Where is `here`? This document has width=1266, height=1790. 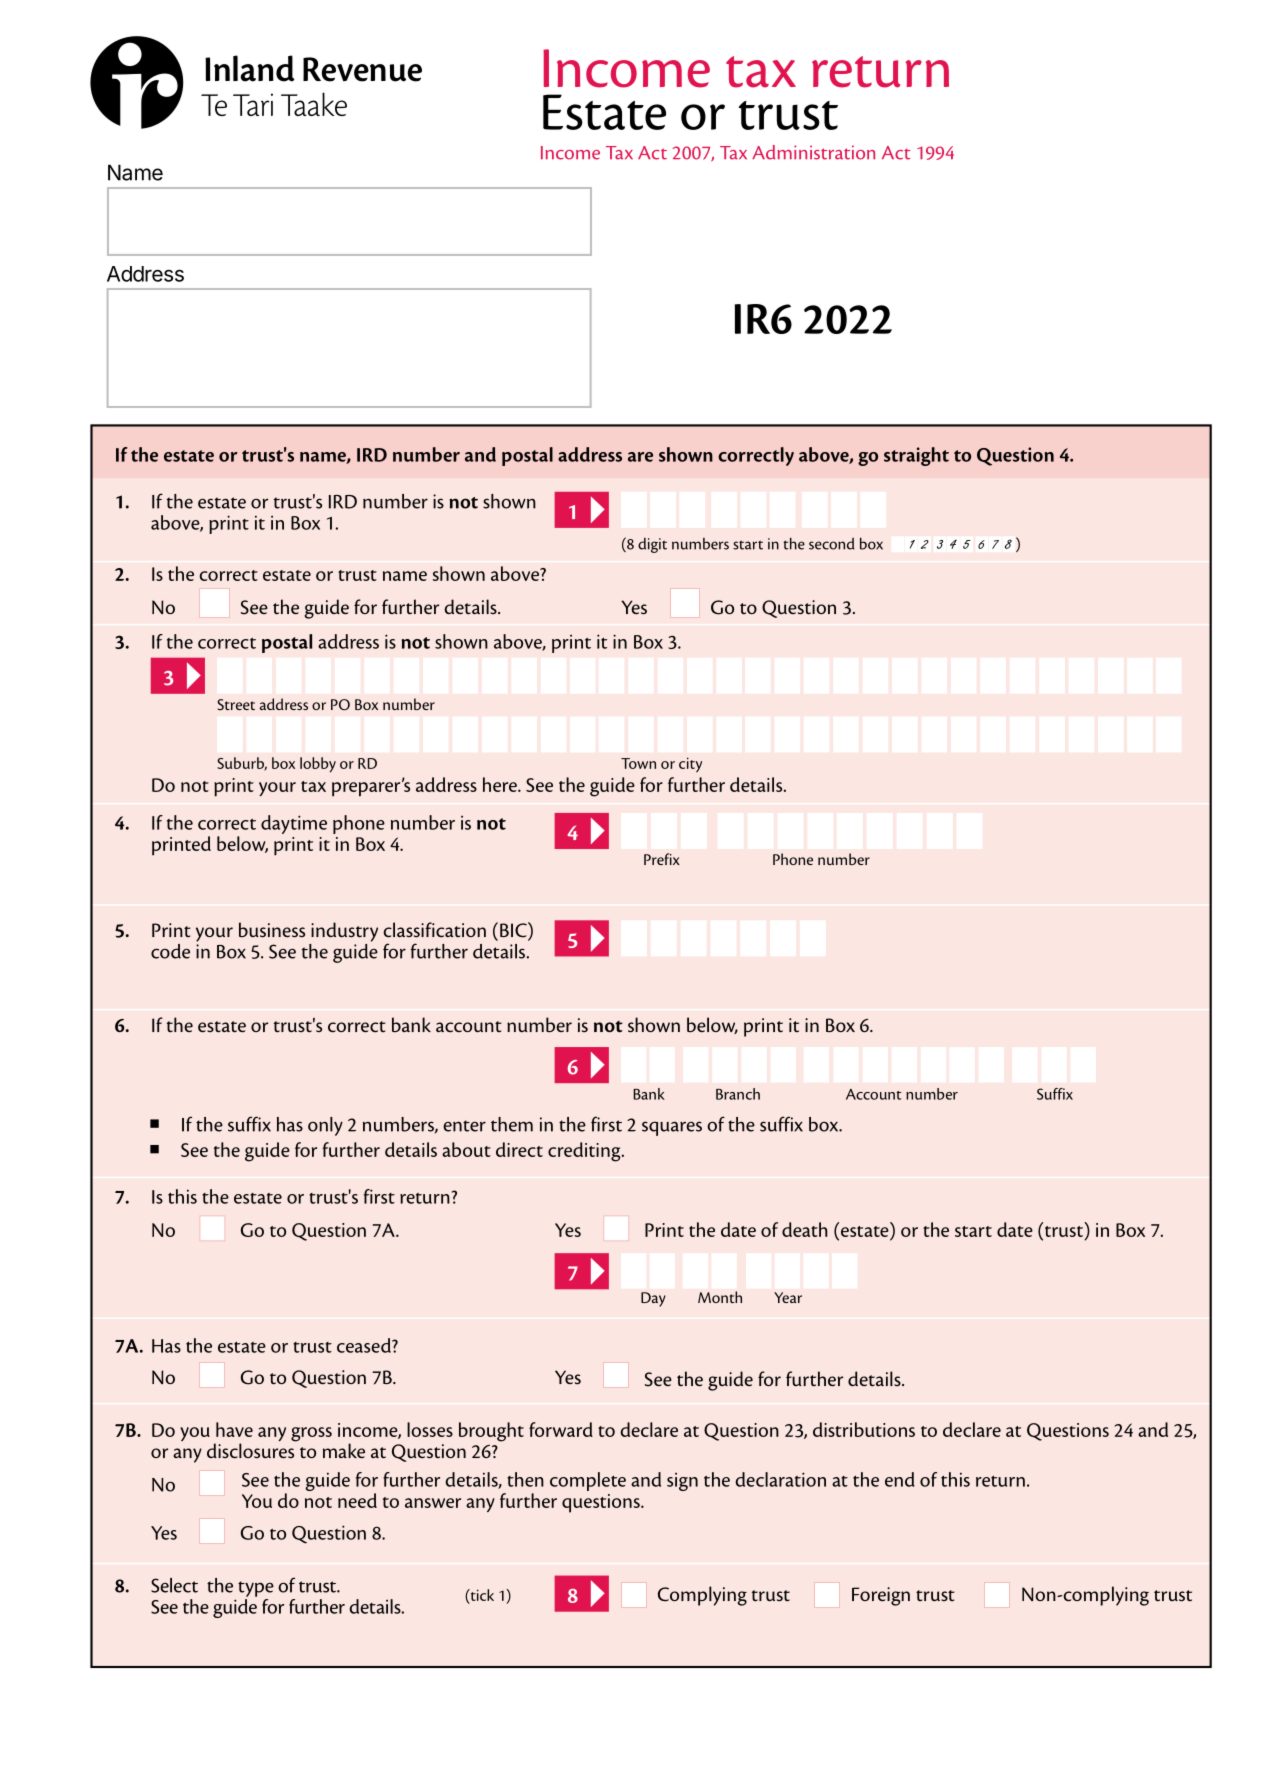 here is located at coordinates (501, 784).
